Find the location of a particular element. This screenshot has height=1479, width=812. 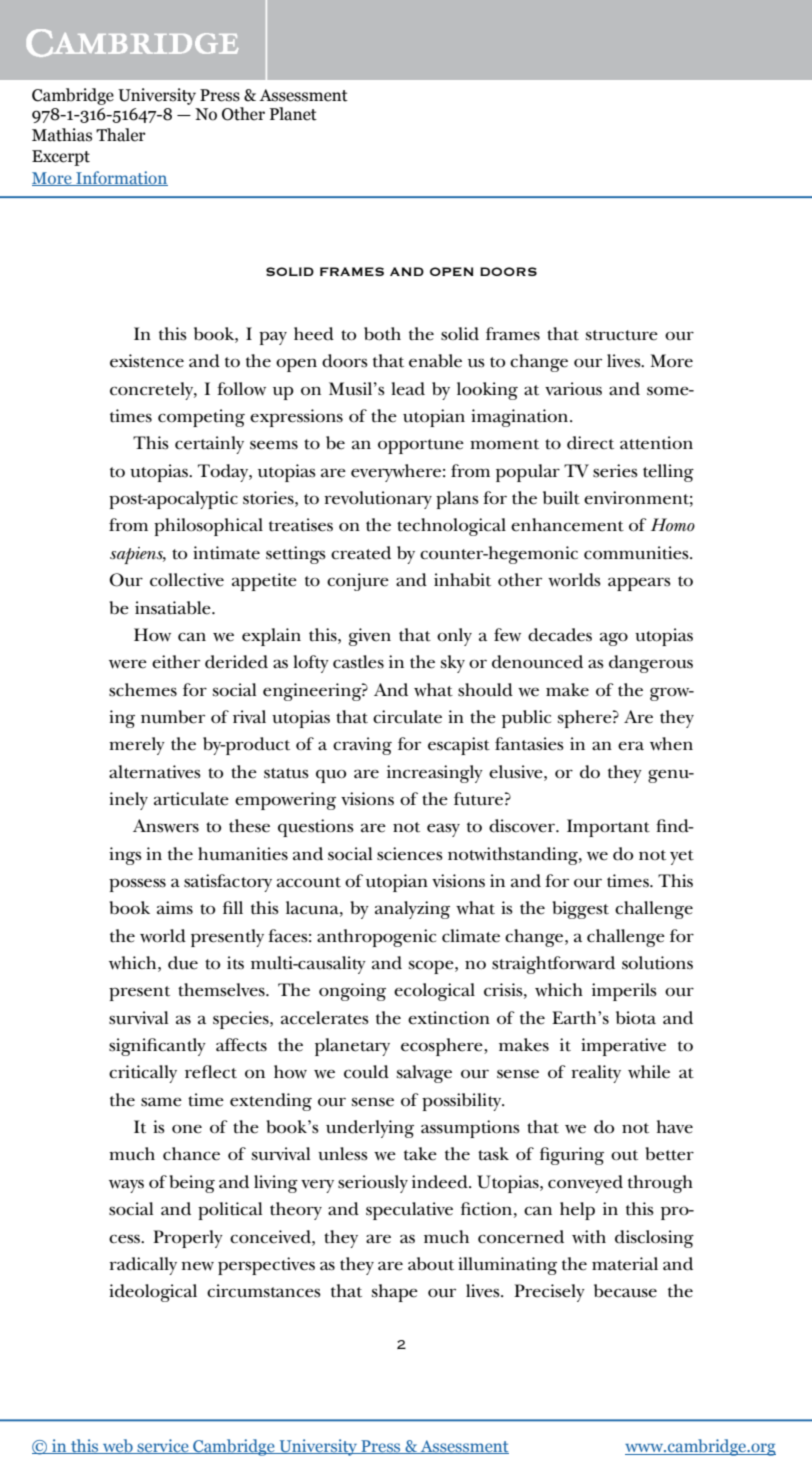

Information is located at coordinates (121, 178).
